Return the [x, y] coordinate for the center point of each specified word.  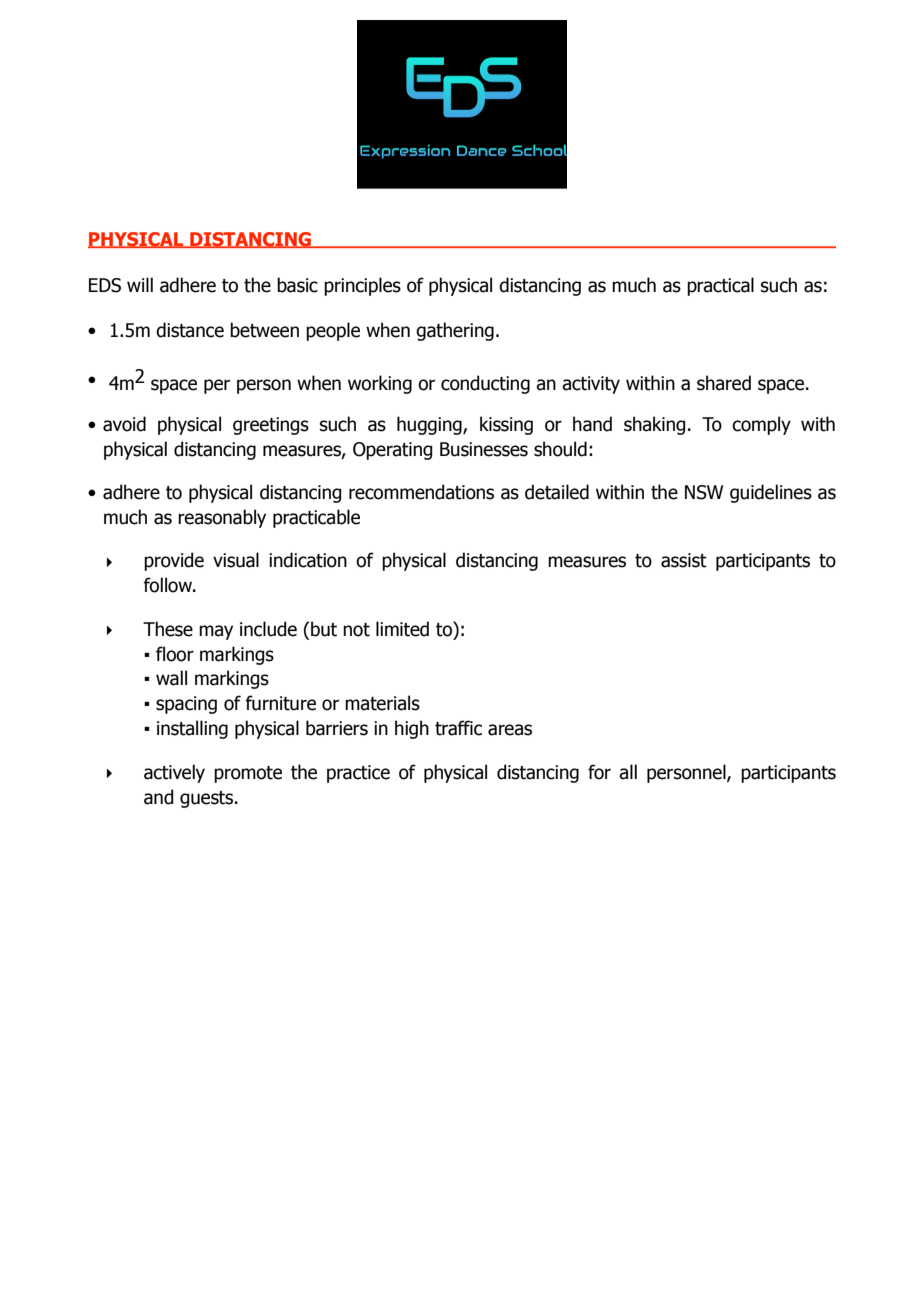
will [140, 284]
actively [174, 773]
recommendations [421, 492]
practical [720, 286]
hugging [430, 425]
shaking [654, 425]
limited [402, 629]
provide [174, 561]
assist [684, 560]
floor [175, 654]
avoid [124, 424]
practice [358, 774]
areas [510, 730]
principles [362, 286]
